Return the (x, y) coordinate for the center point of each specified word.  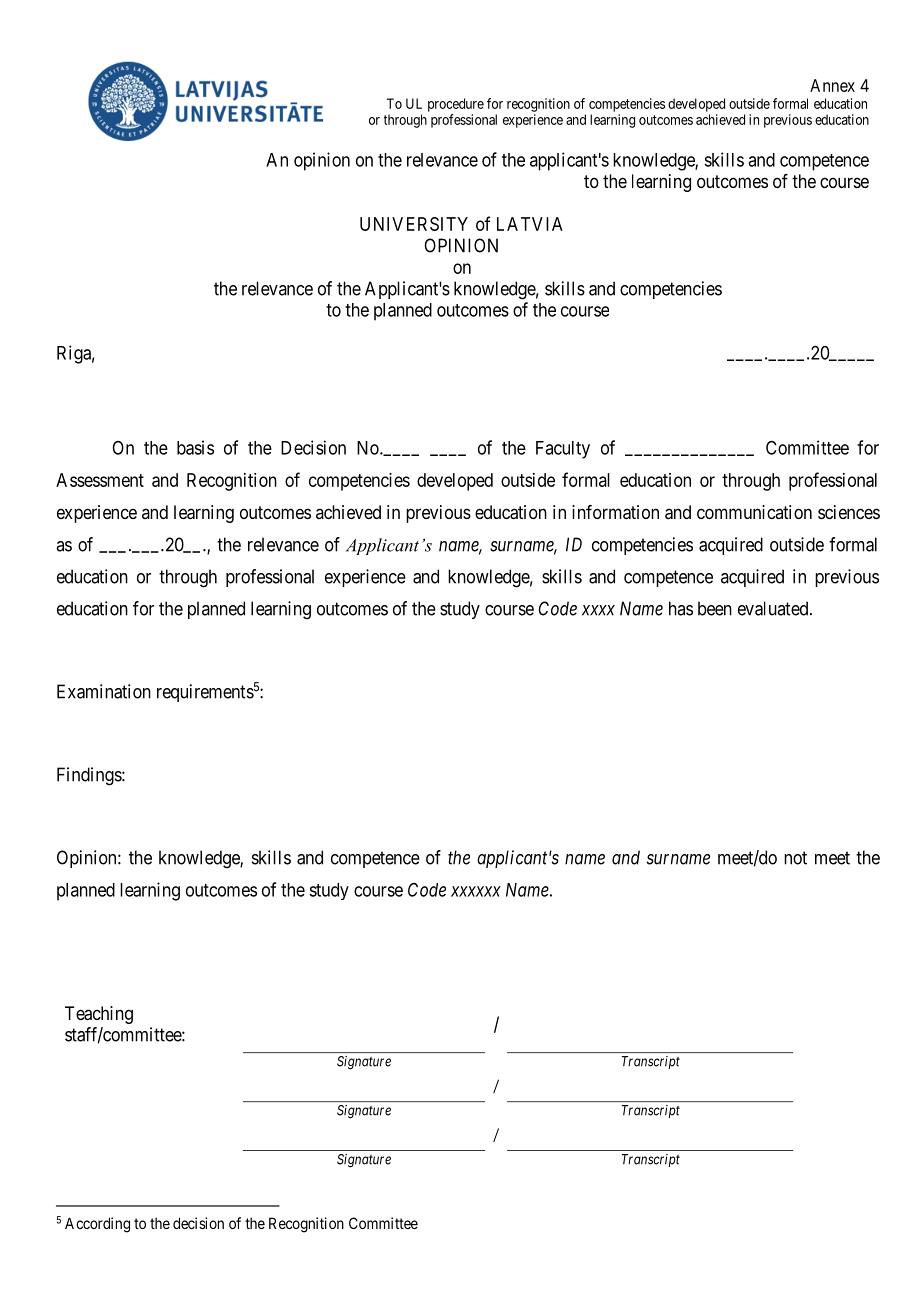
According (97, 1225)
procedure (456, 105)
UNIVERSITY (414, 224)
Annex (832, 85)
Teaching (99, 1015)
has (681, 608)
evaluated (774, 608)
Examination (104, 691)
